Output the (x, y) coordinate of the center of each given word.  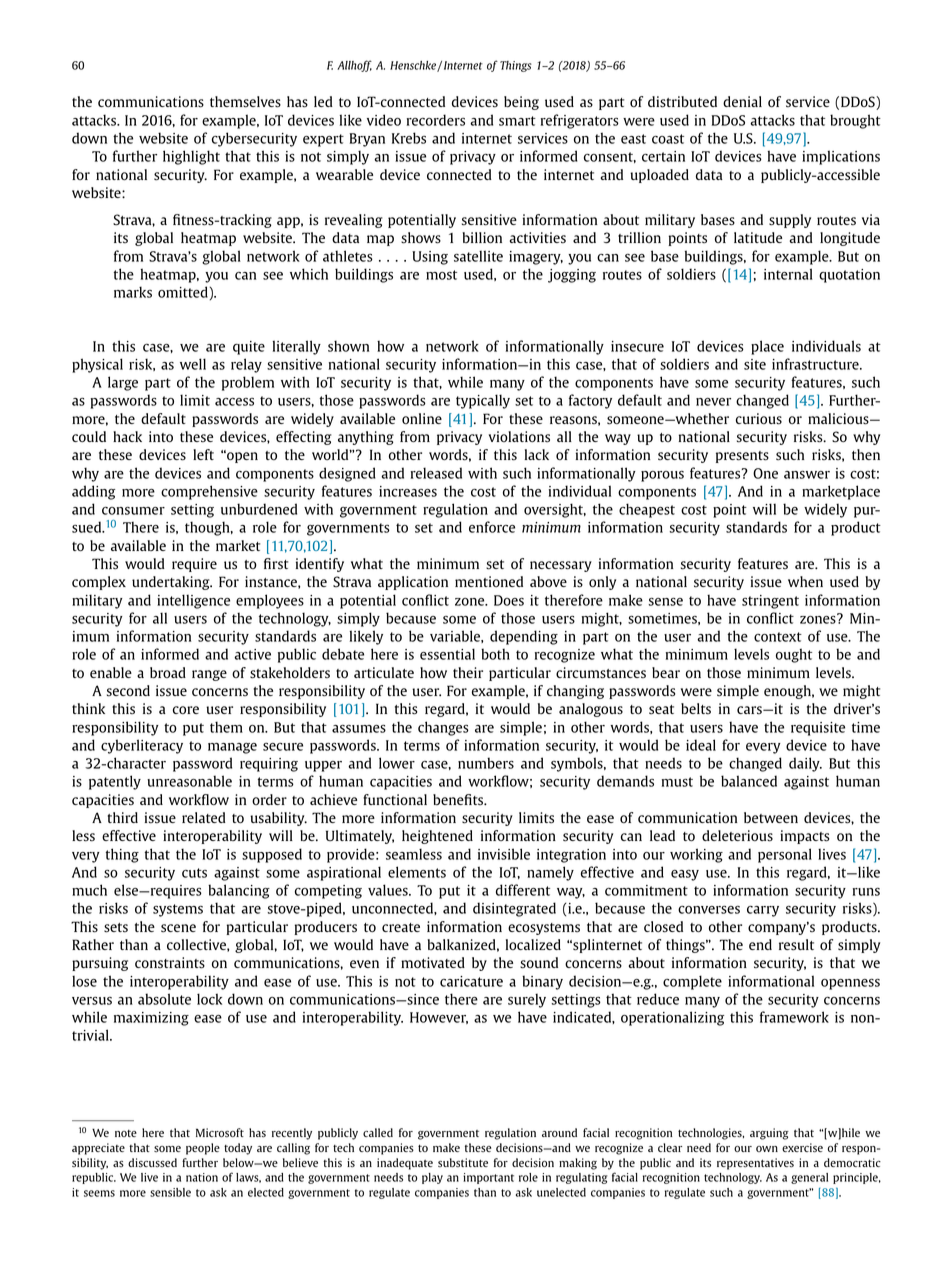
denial (742, 101)
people (203, 1149)
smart (517, 121)
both (495, 654)
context (778, 637)
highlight (191, 157)
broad (168, 673)
